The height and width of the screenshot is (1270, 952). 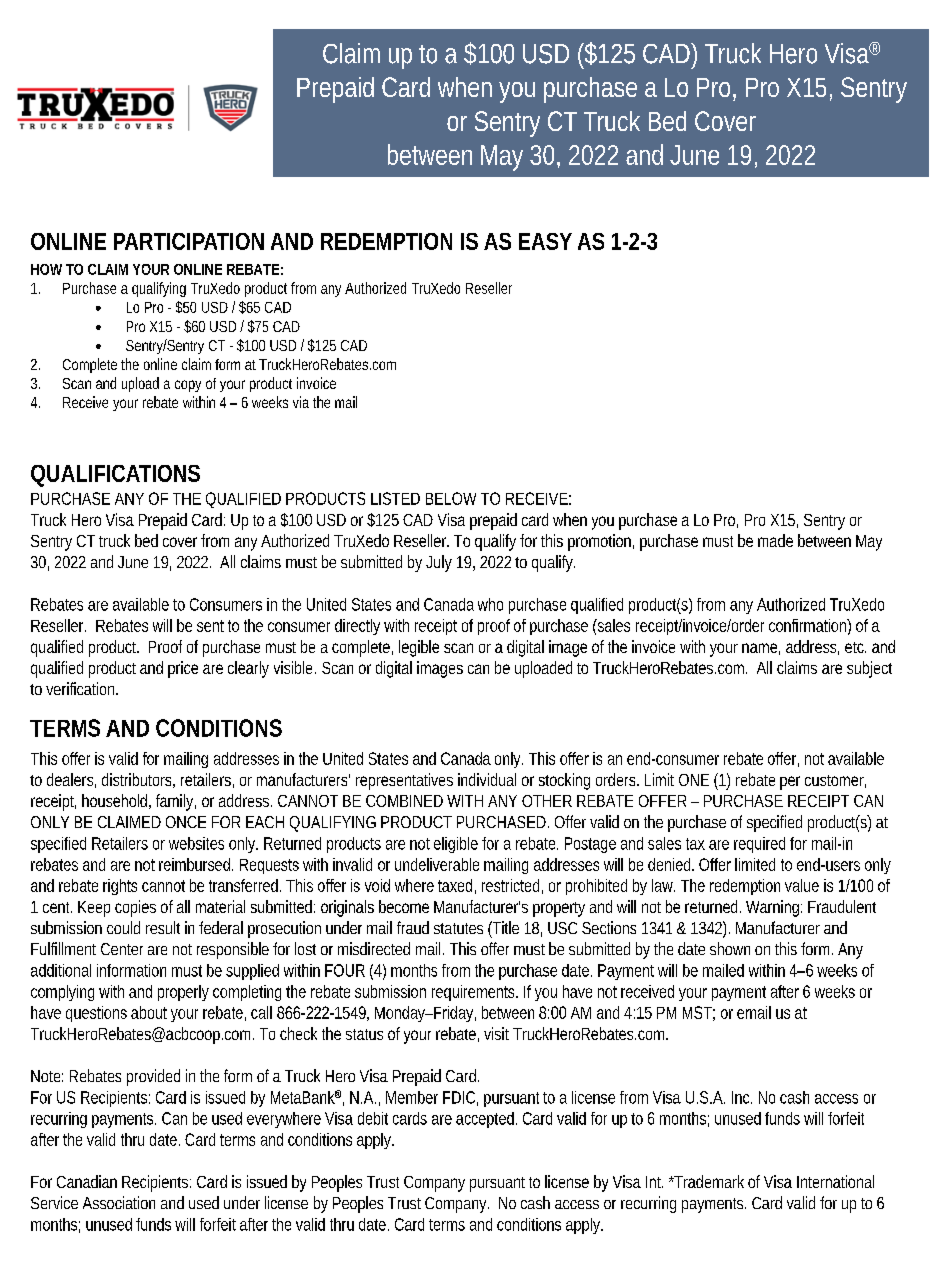 What do you see at coordinates (120, 887) in the screenshot?
I see `rights` at bounding box center [120, 887].
